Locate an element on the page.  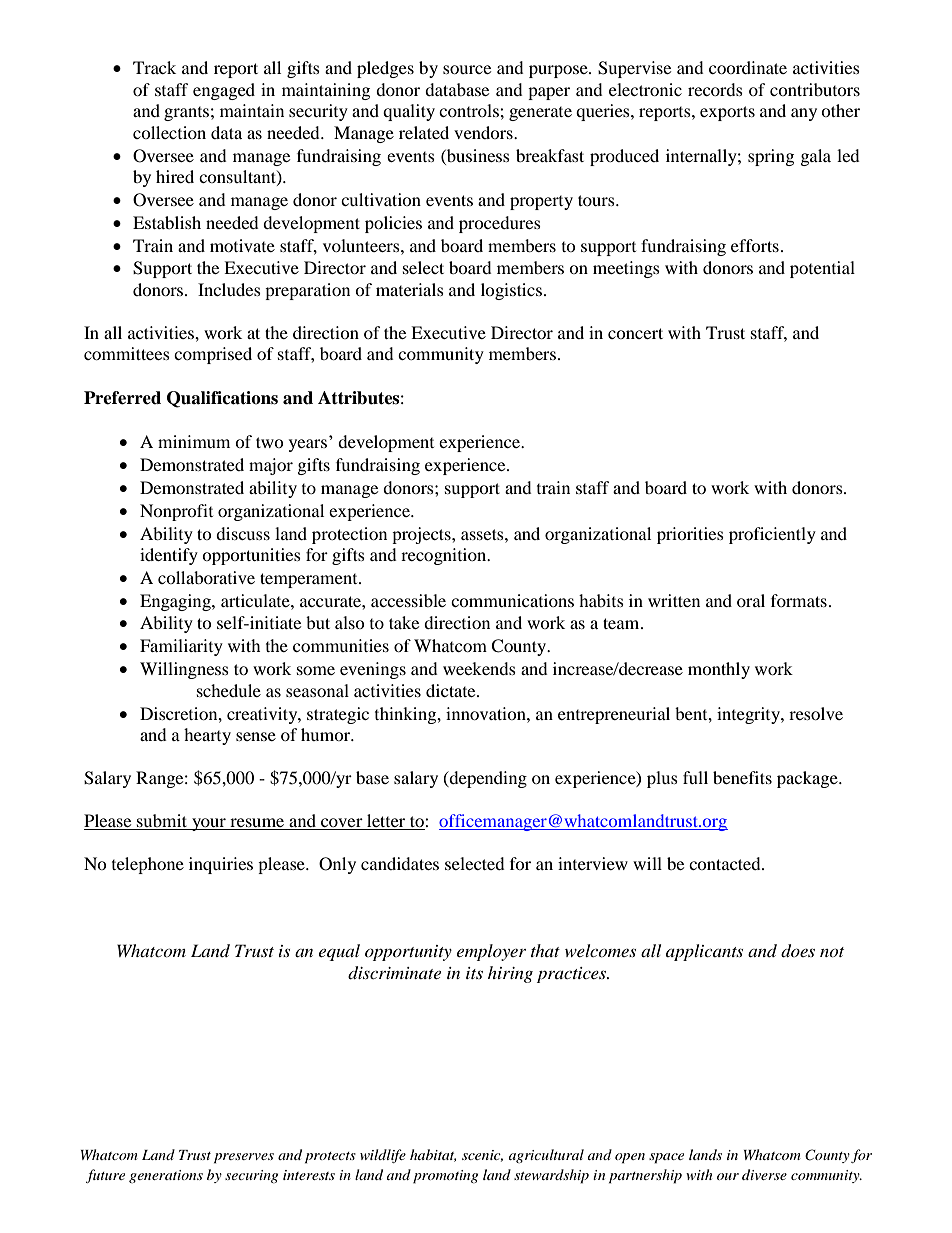
inquiries is located at coordinates (221, 865).
